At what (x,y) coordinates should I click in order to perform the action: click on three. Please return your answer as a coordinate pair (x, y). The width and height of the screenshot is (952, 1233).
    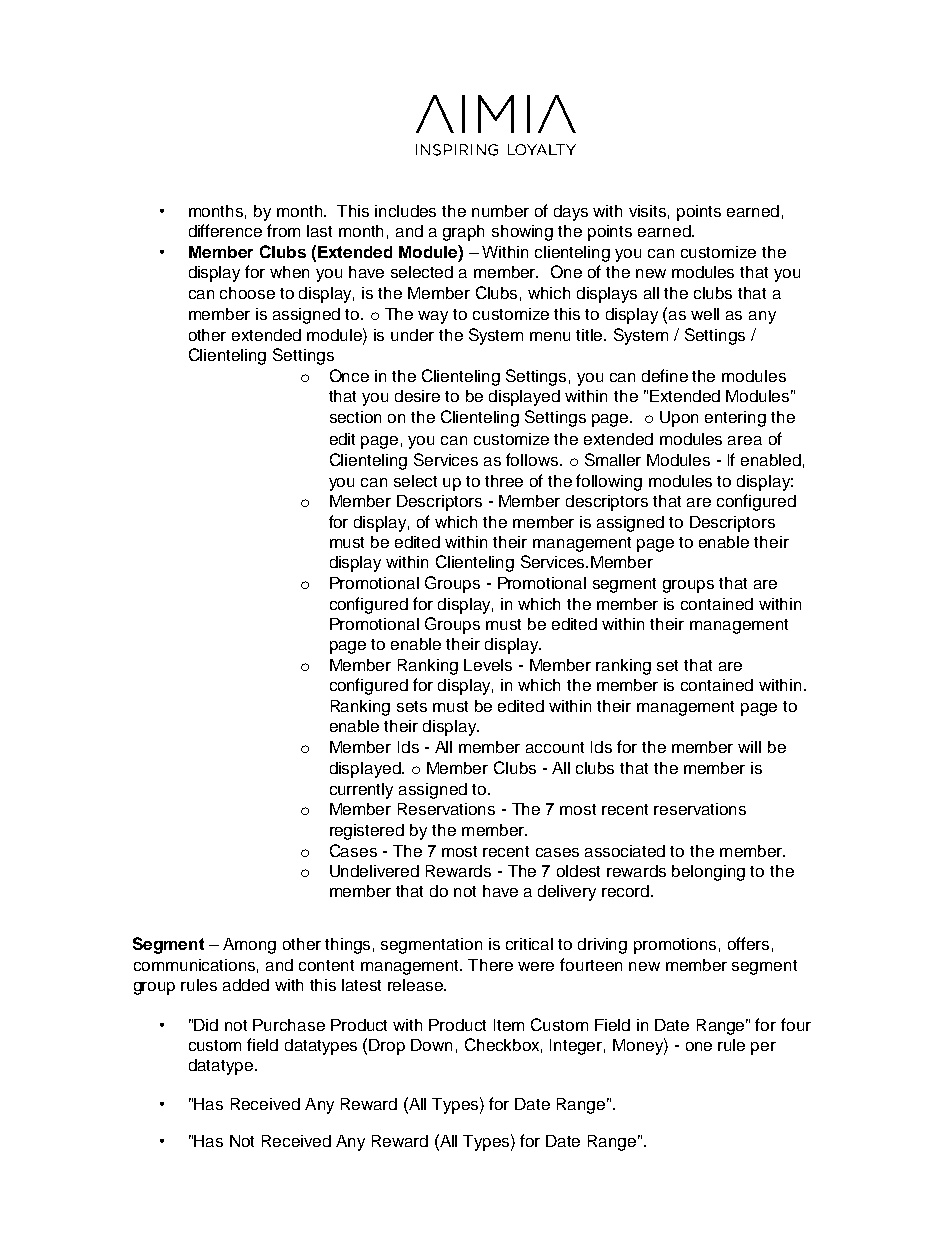
    Looking at the image, I should click on (504, 481).
